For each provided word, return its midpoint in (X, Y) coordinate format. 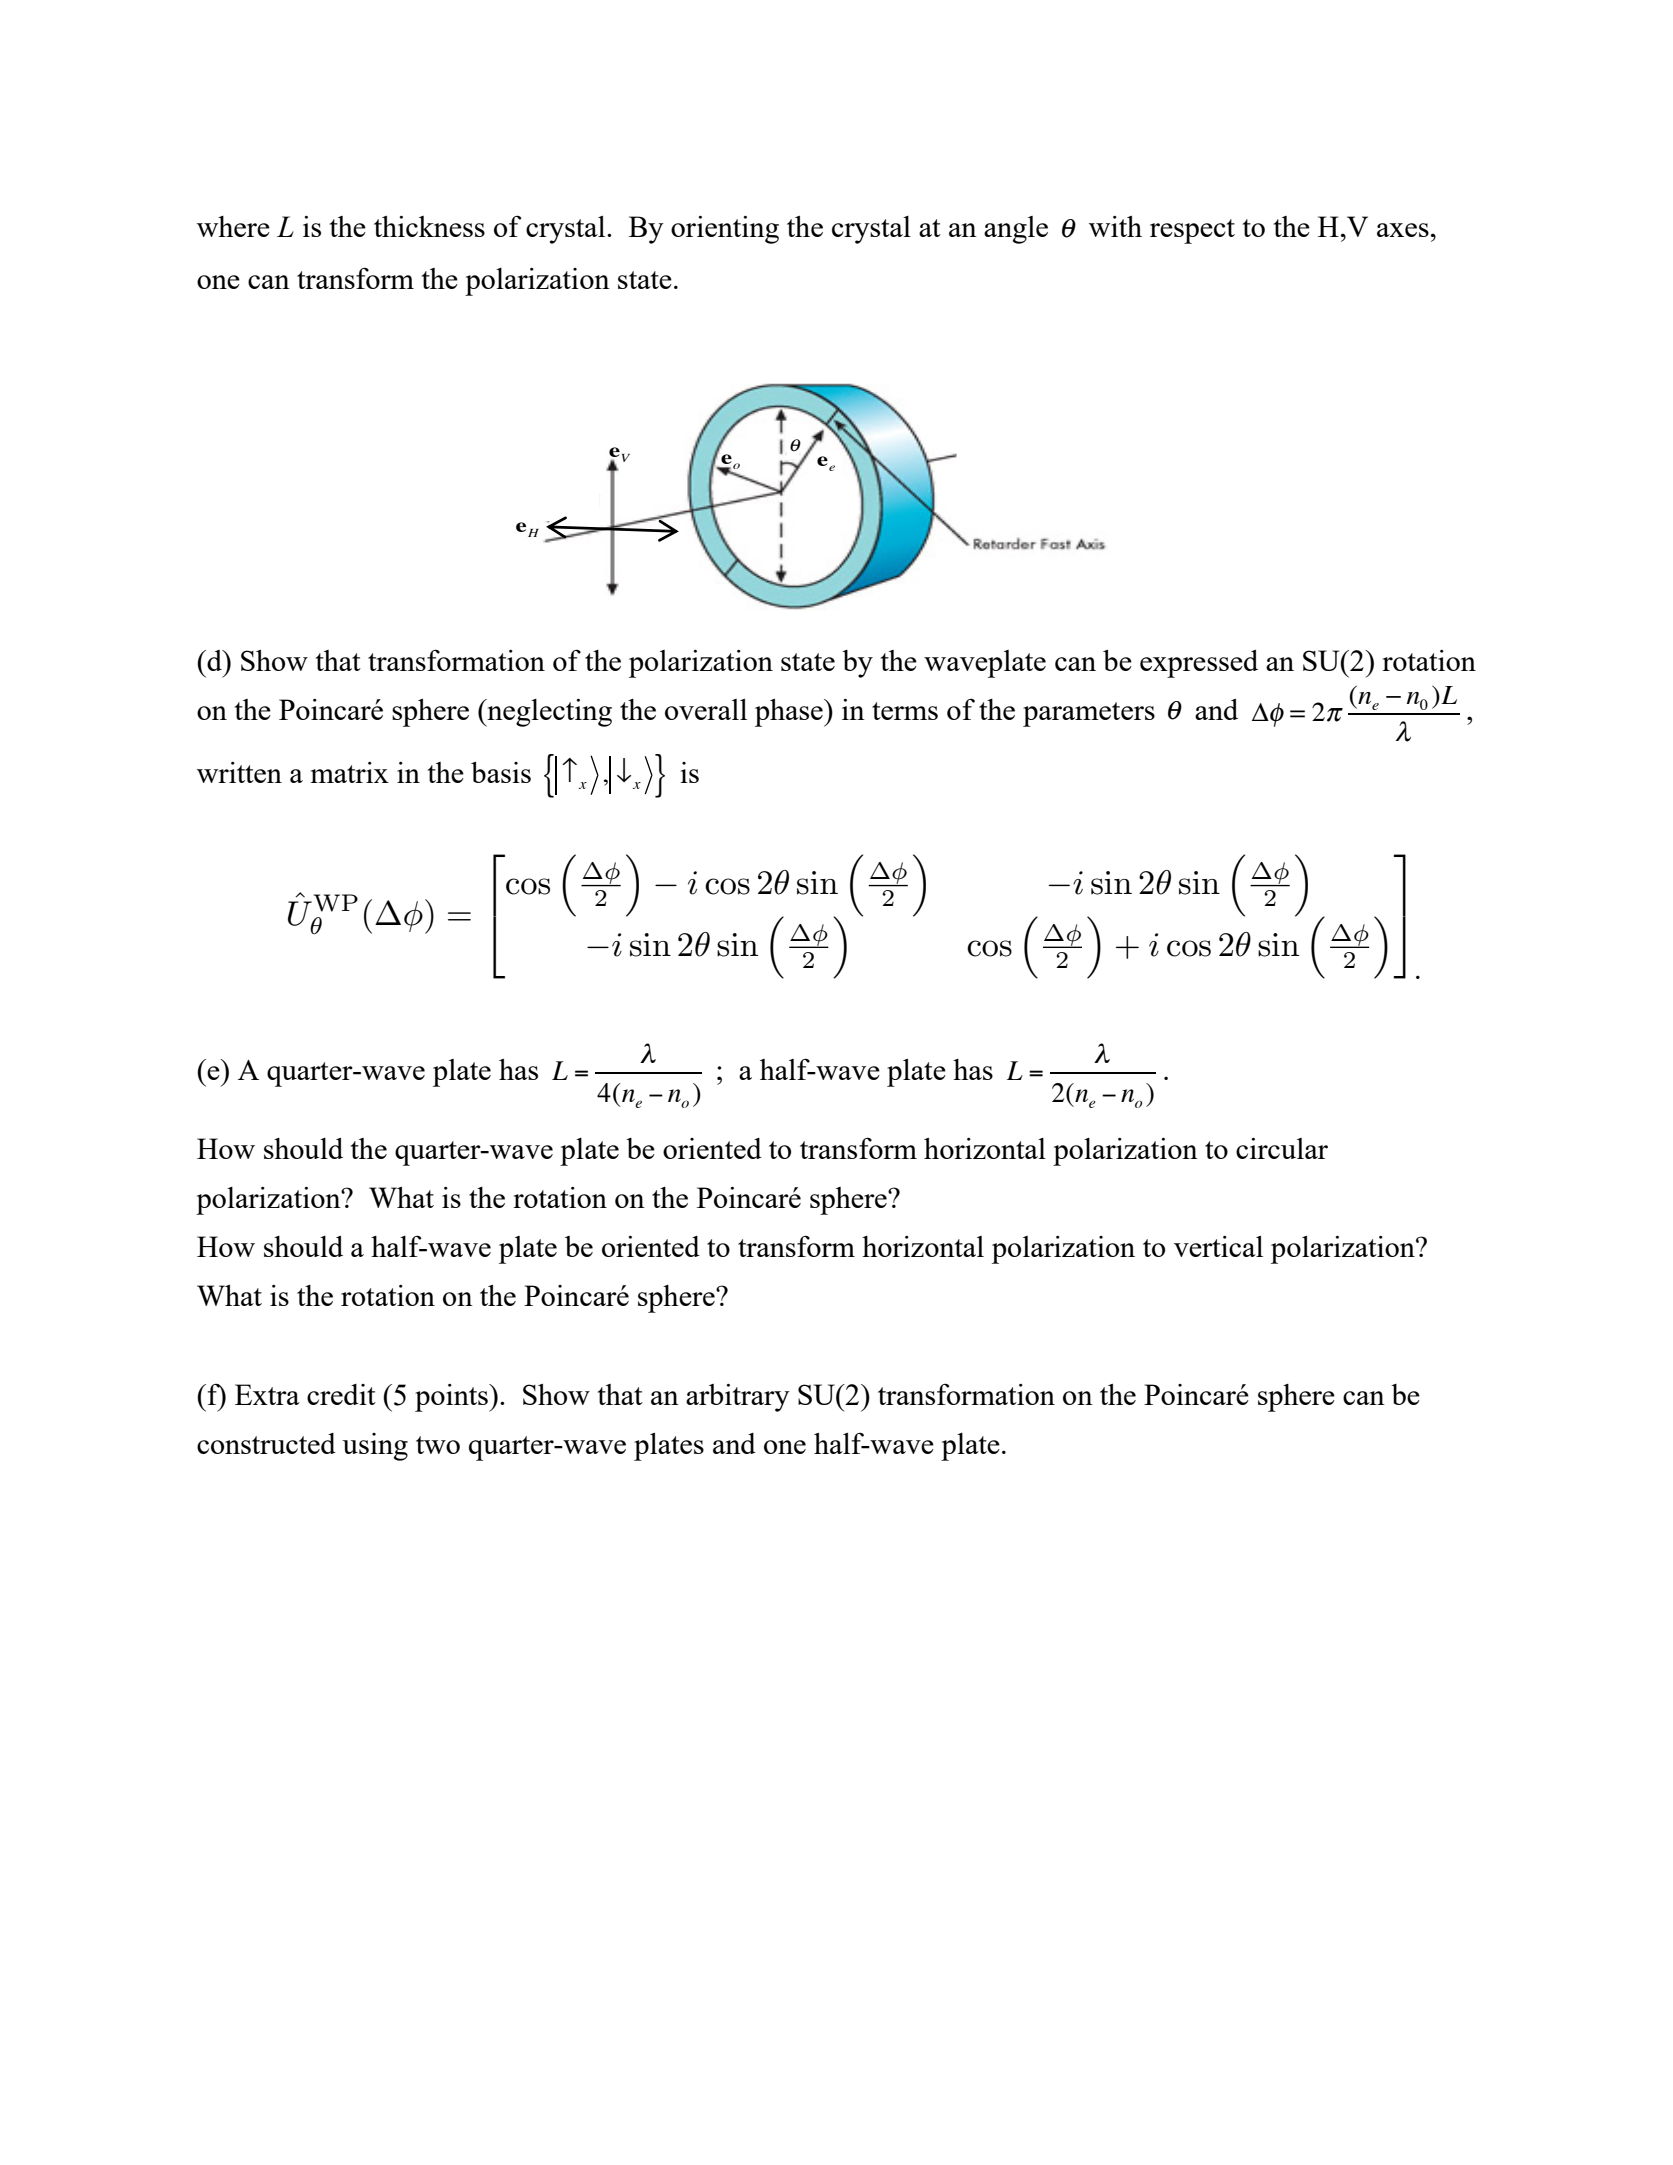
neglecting (548, 713)
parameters (1089, 714)
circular (1282, 1148)
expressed (1199, 664)
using (375, 1447)
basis (501, 772)
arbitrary (738, 1398)
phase (790, 713)
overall (706, 709)
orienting (725, 230)
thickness (429, 226)
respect (1192, 231)
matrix (350, 772)
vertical (1218, 1246)
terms (905, 711)
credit (341, 1394)
